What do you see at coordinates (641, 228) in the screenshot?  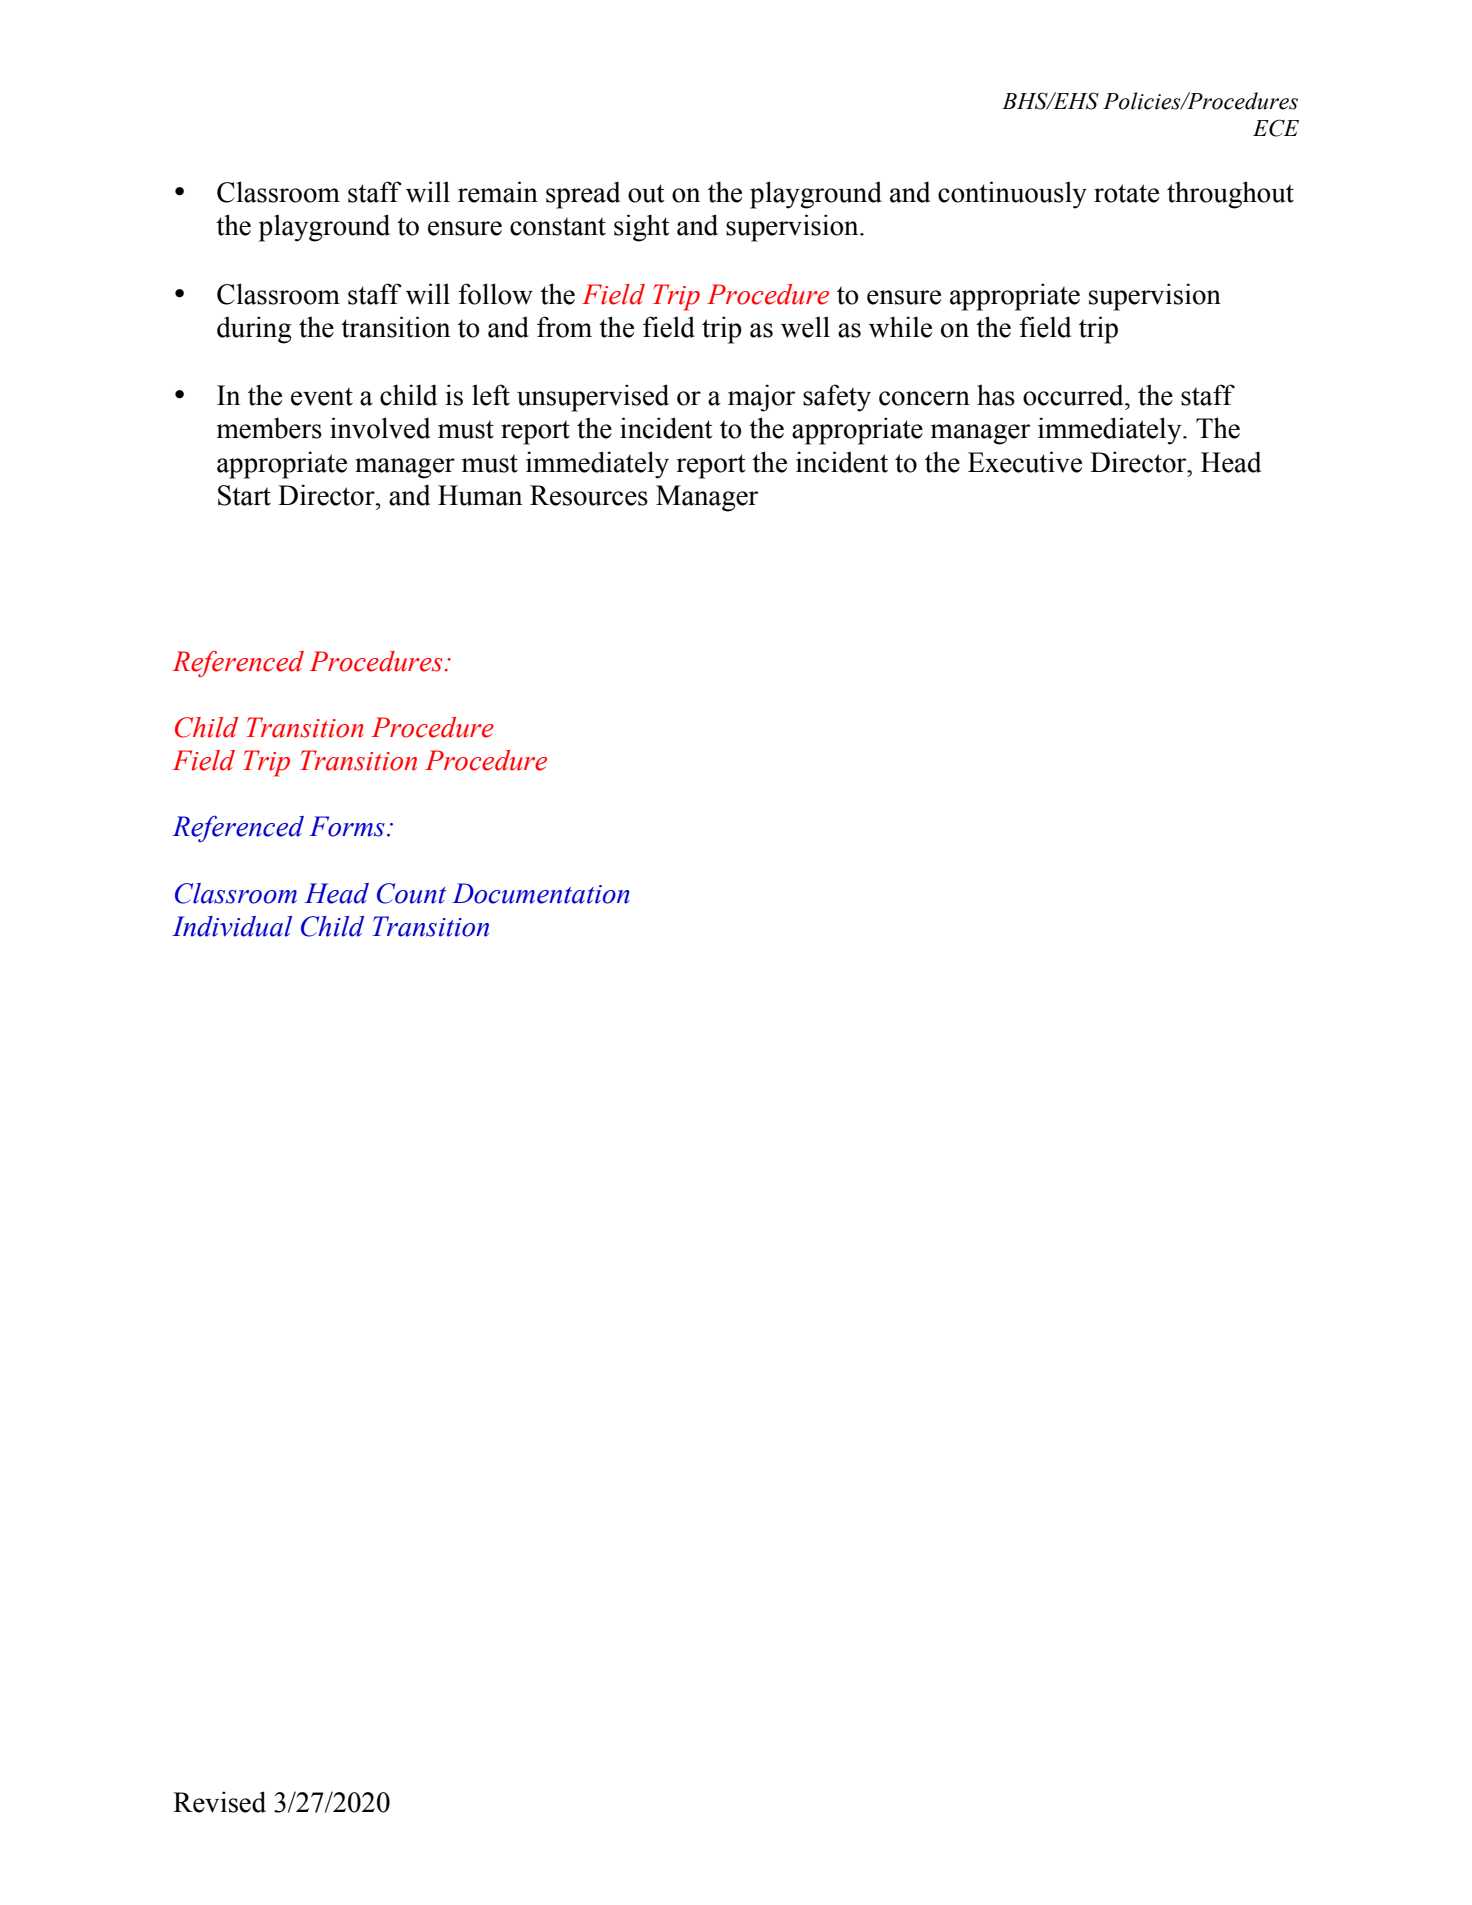 I see `sight` at bounding box center [641, 228].
